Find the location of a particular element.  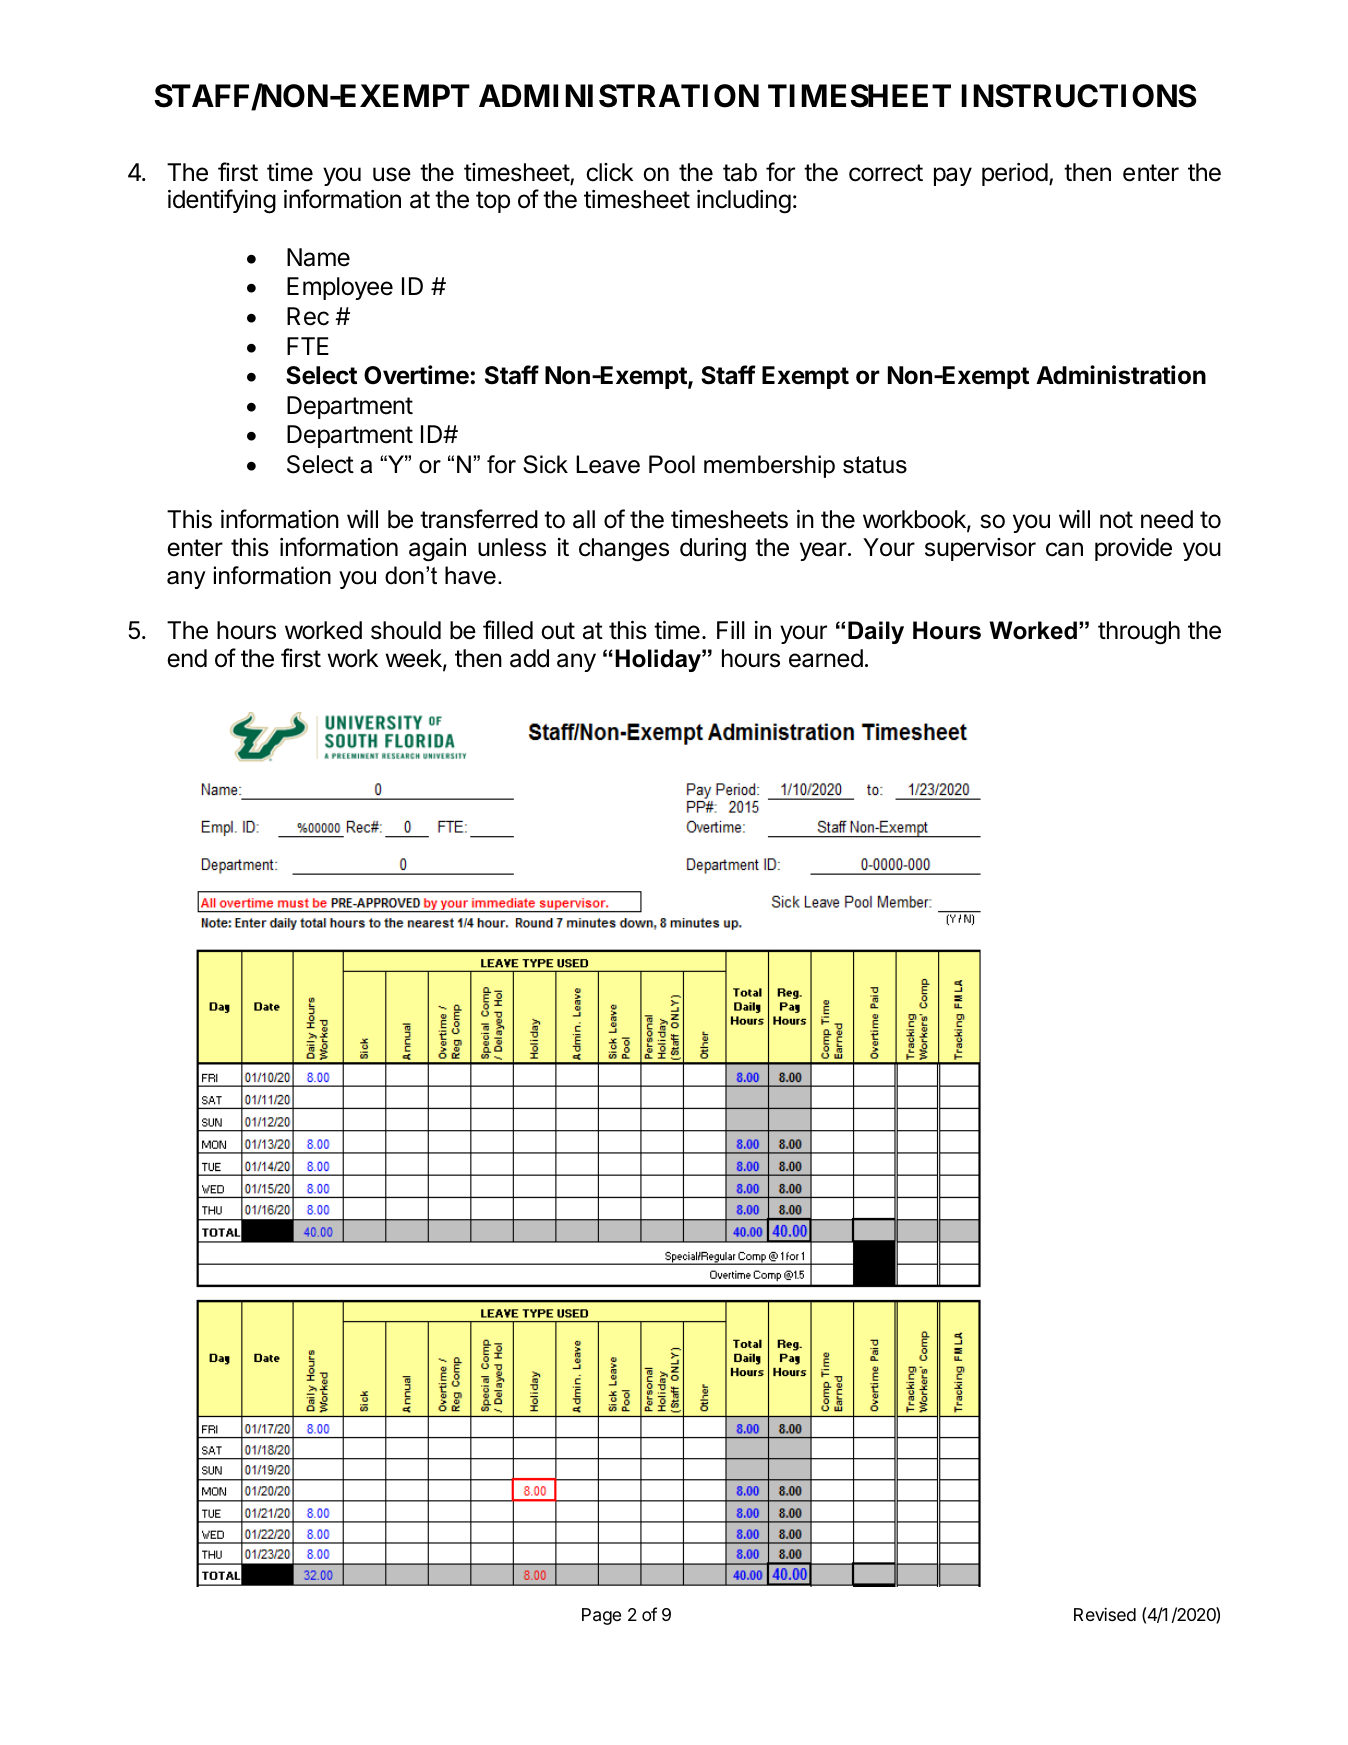

add is located at coordinates (529, 658).
